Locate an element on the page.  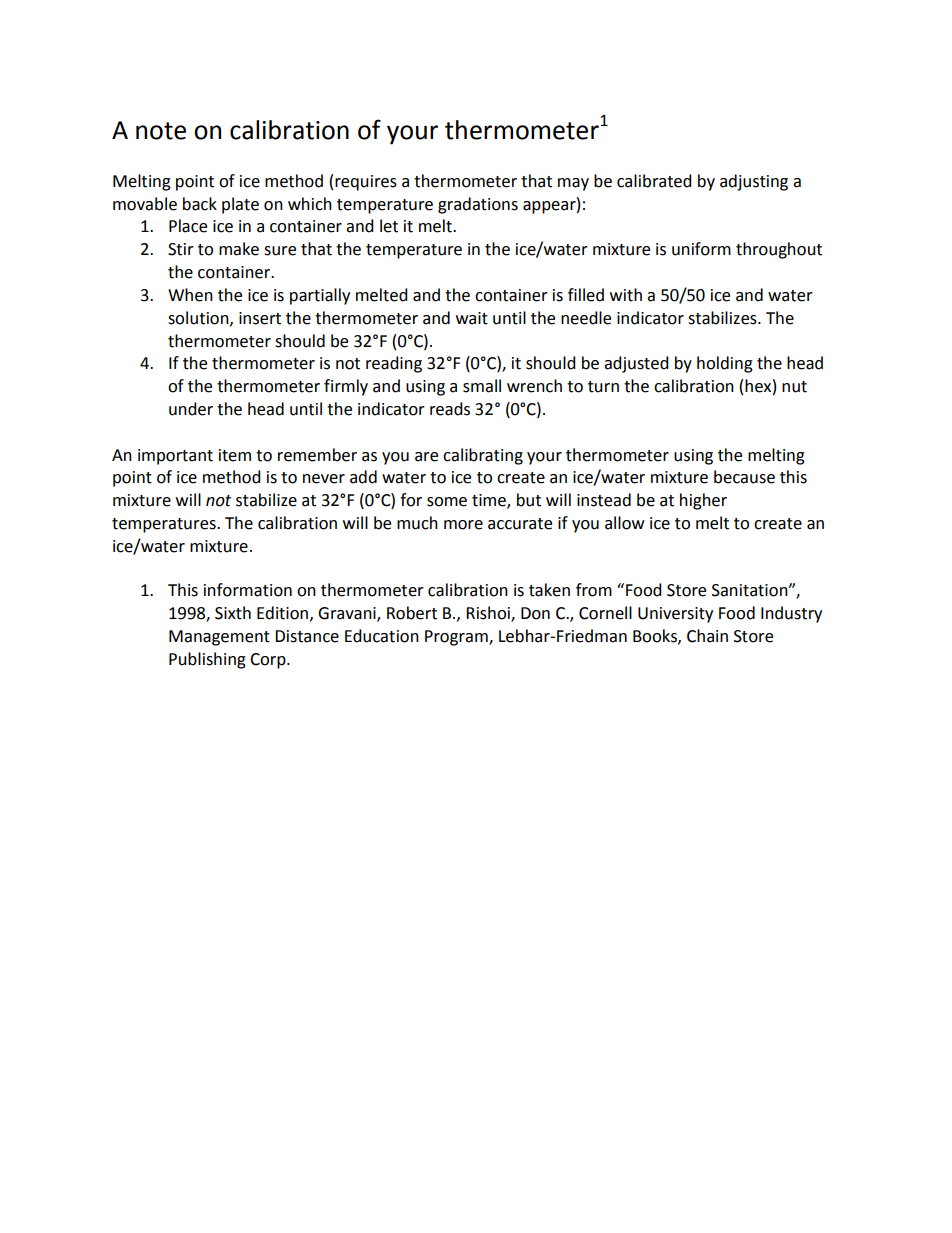
under is located at coordinates (191, 409).
